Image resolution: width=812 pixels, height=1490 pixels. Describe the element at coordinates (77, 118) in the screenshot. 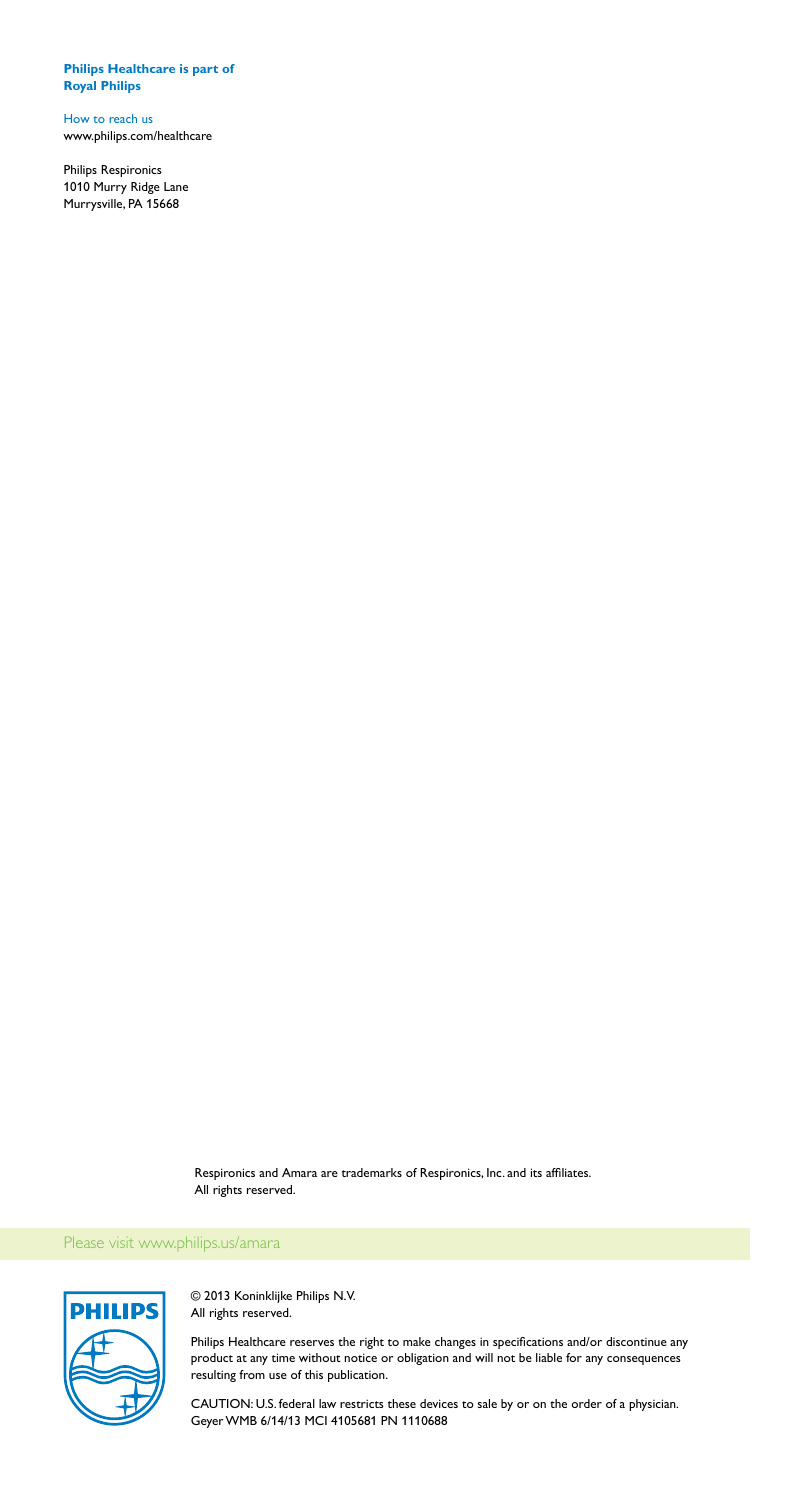

I see `How` at that location.
